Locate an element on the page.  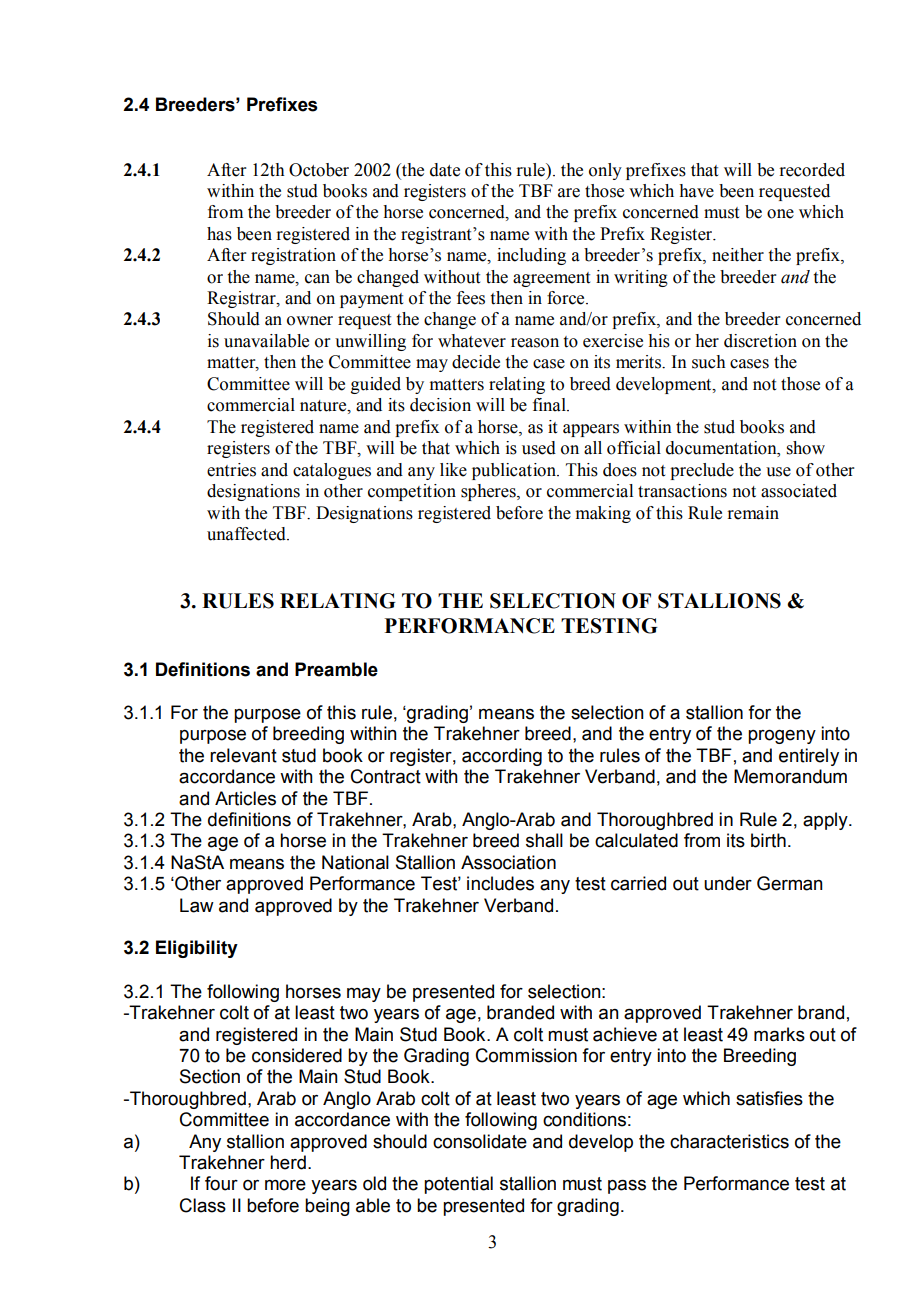
entries is located at coordinates (231, 470).
